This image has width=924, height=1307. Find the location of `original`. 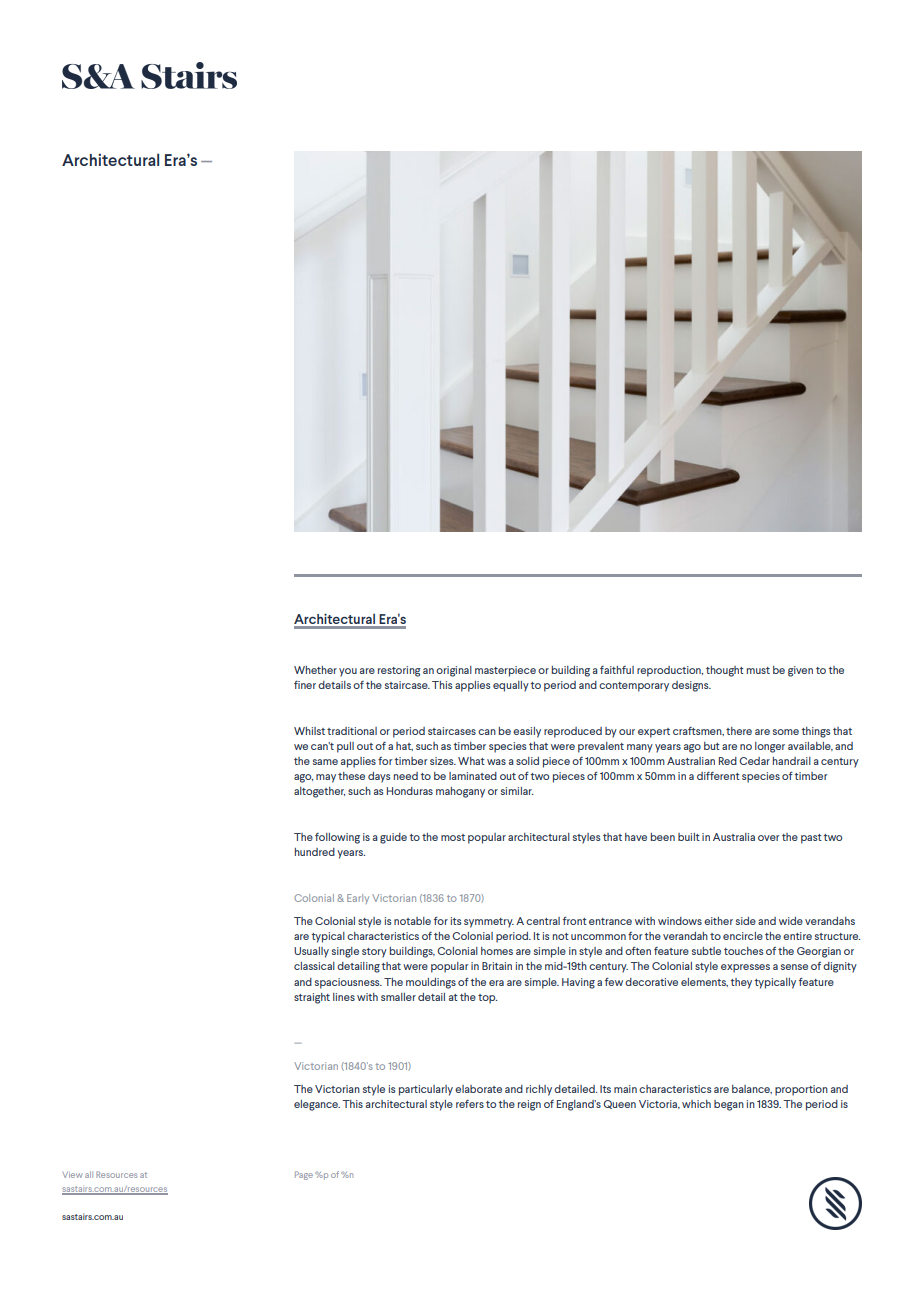

original is located at coordinates (454, 671).
